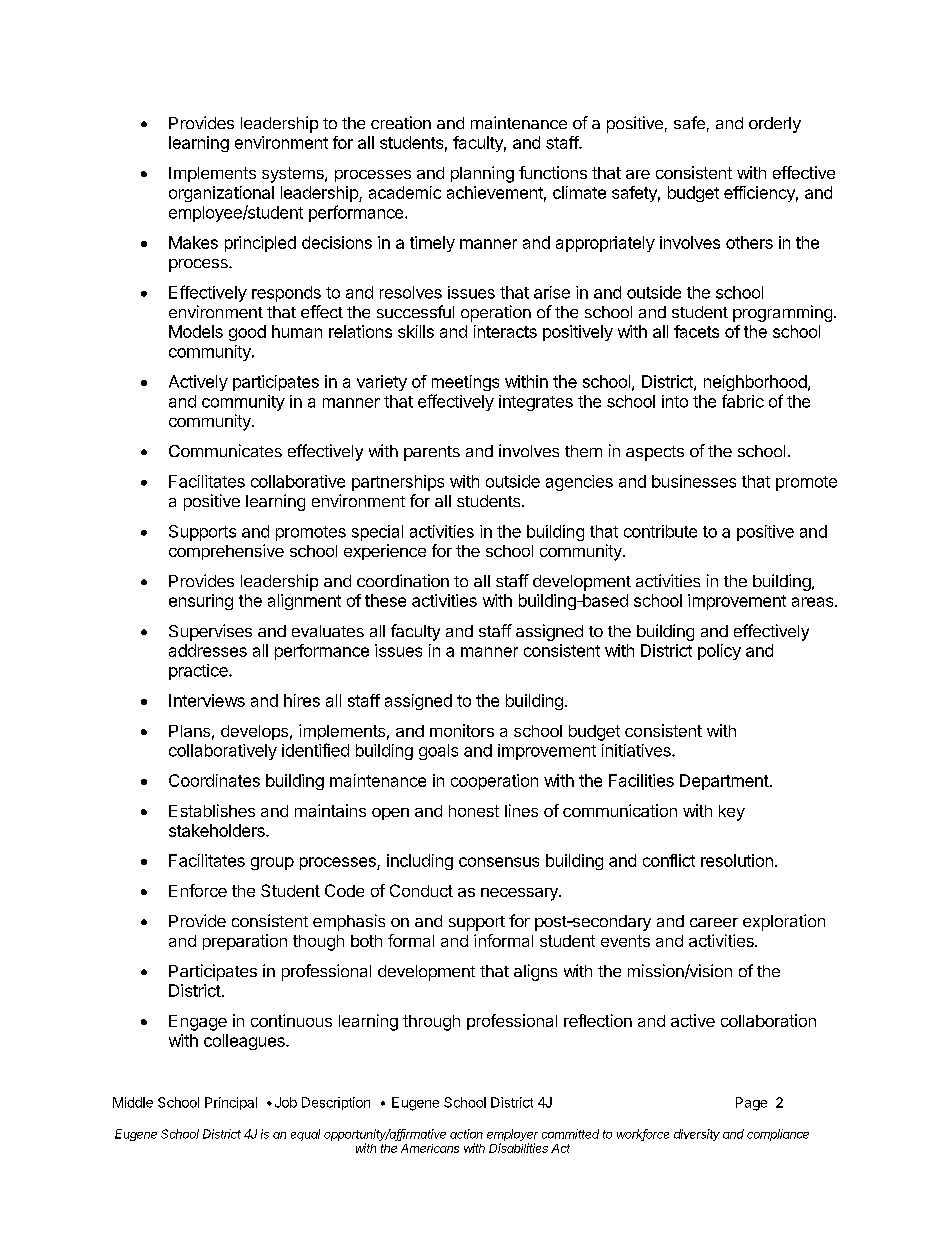 This screenshot has height=1233, width=952. What do you see at coordinates (466, 1134) in the screenshot?
I see `action` at bounding box center [466, 1134].
